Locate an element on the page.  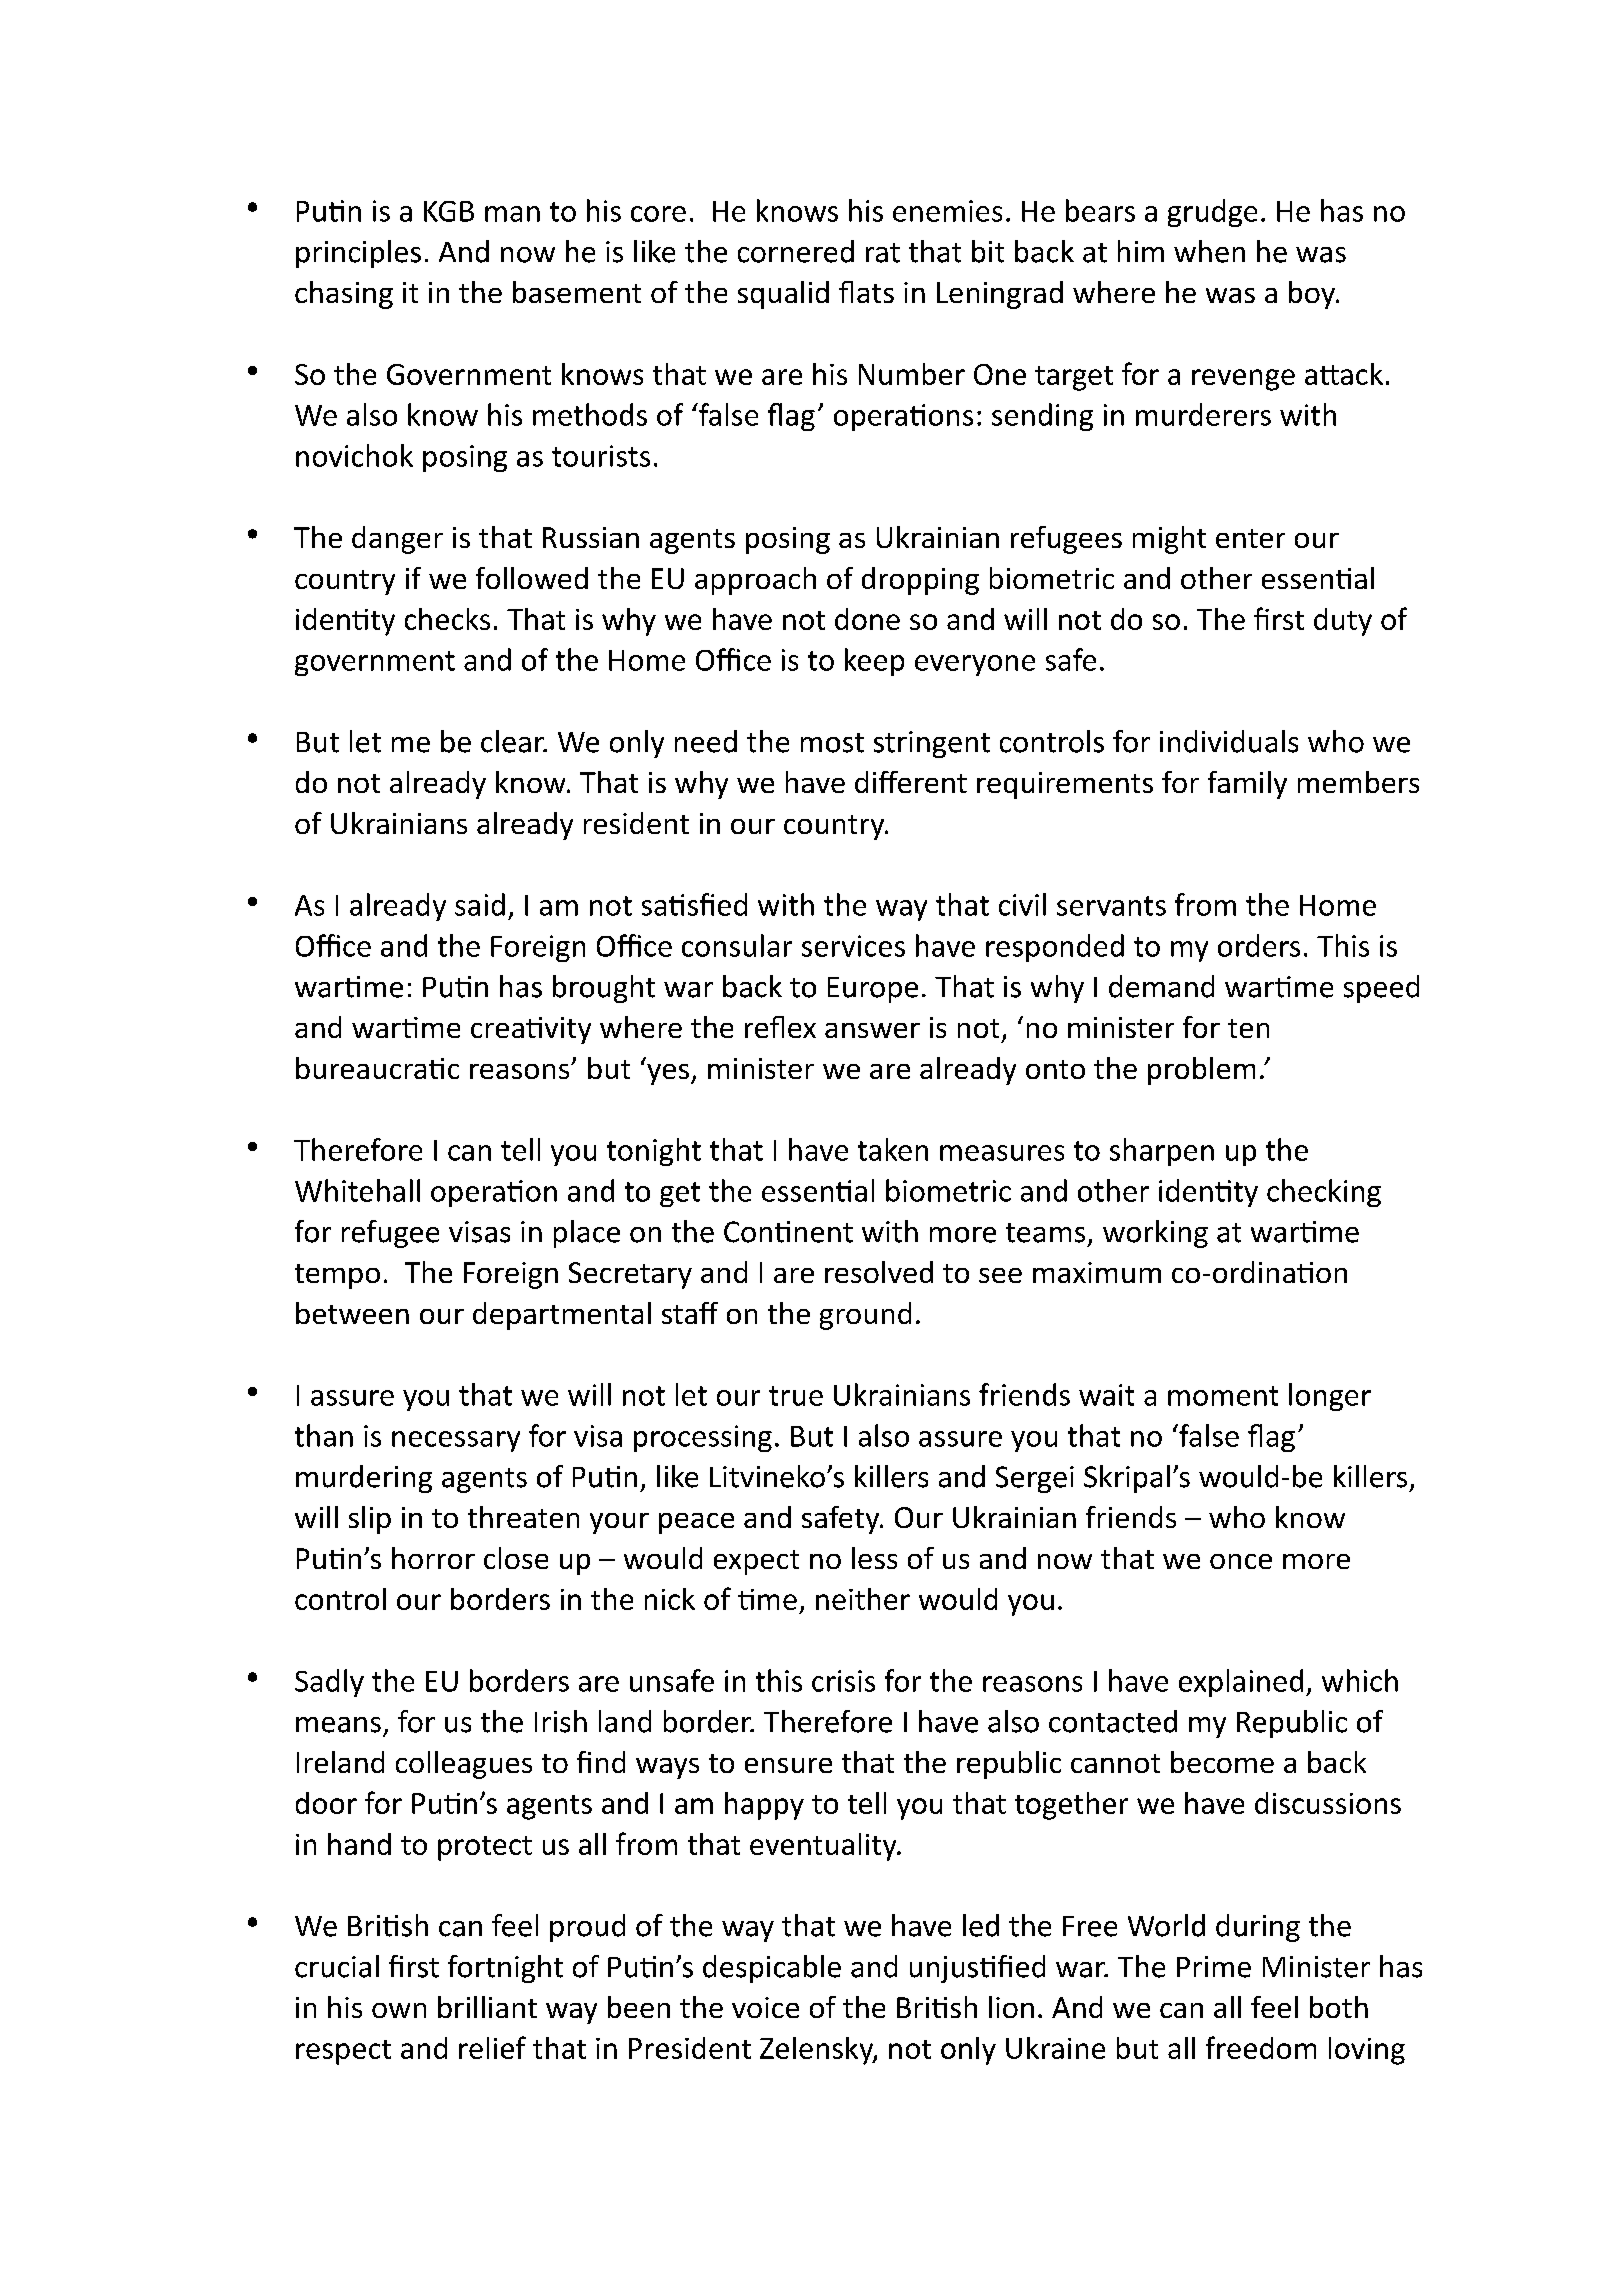
Whitehall is located at coordinates (357, 1190).
